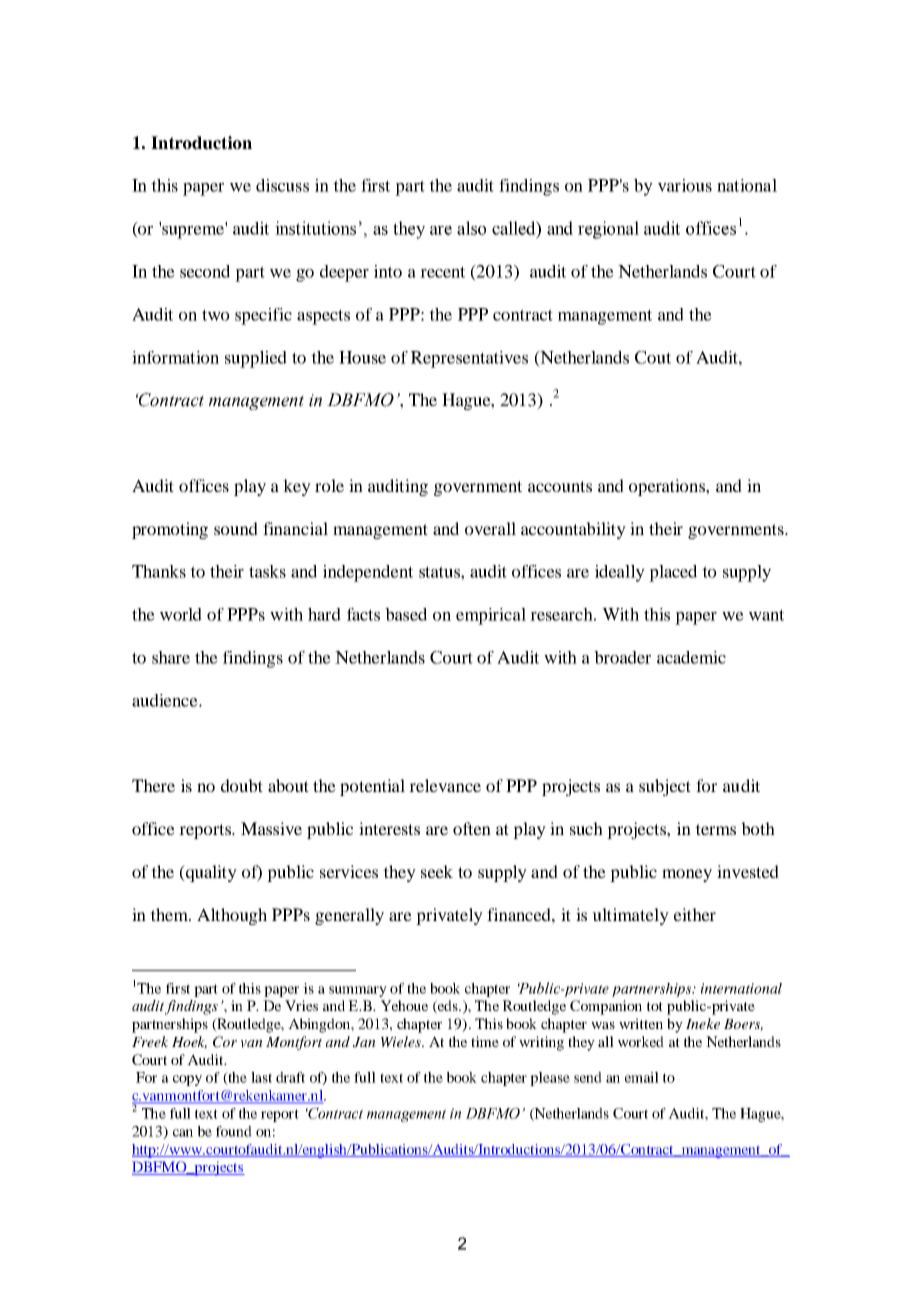  I want to click on share, so click(171, 657).
